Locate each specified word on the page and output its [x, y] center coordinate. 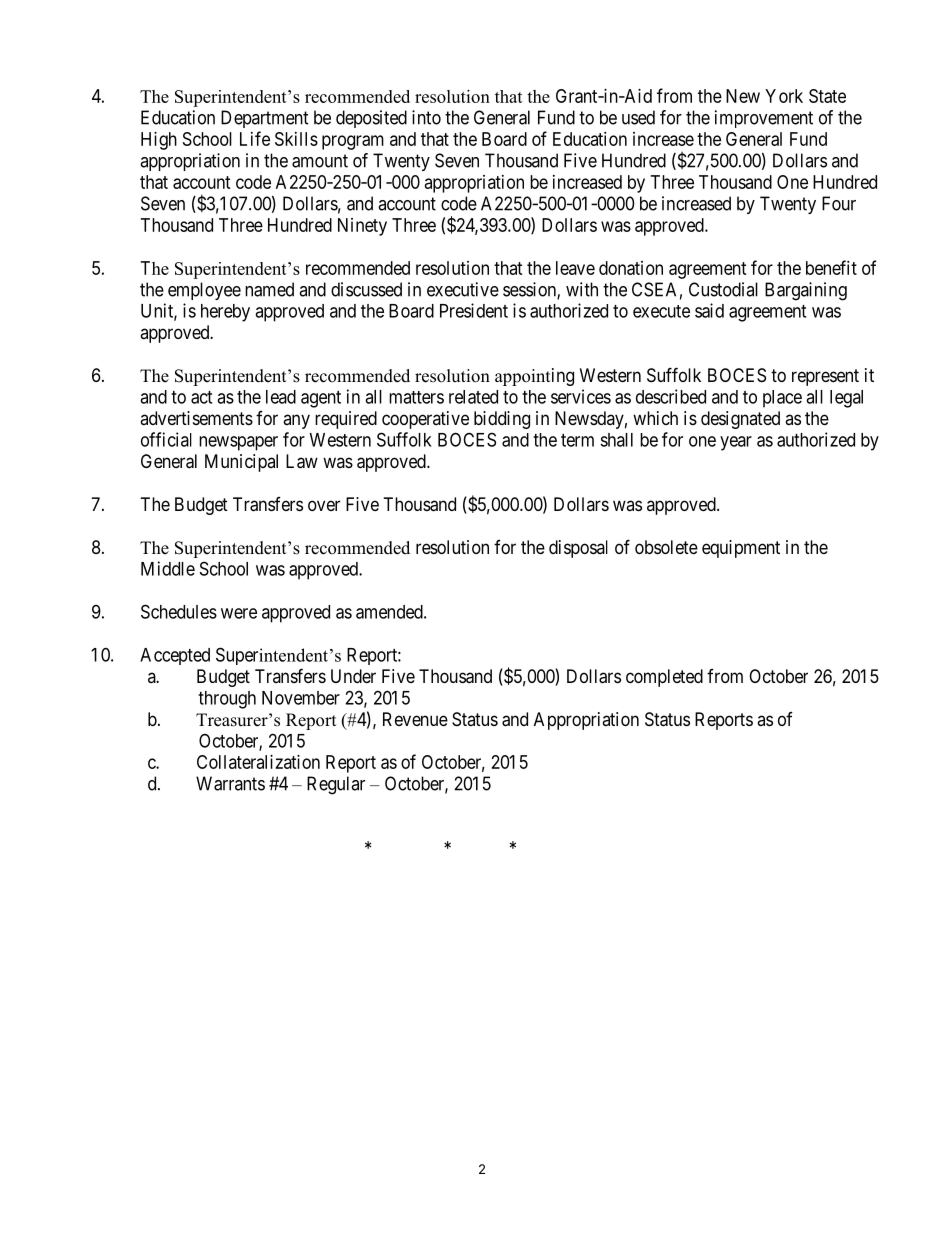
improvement [764, 119]
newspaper [238, 443]
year [736, 443]
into [426, 117]
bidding [502, 420]
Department [265, 119]
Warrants [230, 783]
